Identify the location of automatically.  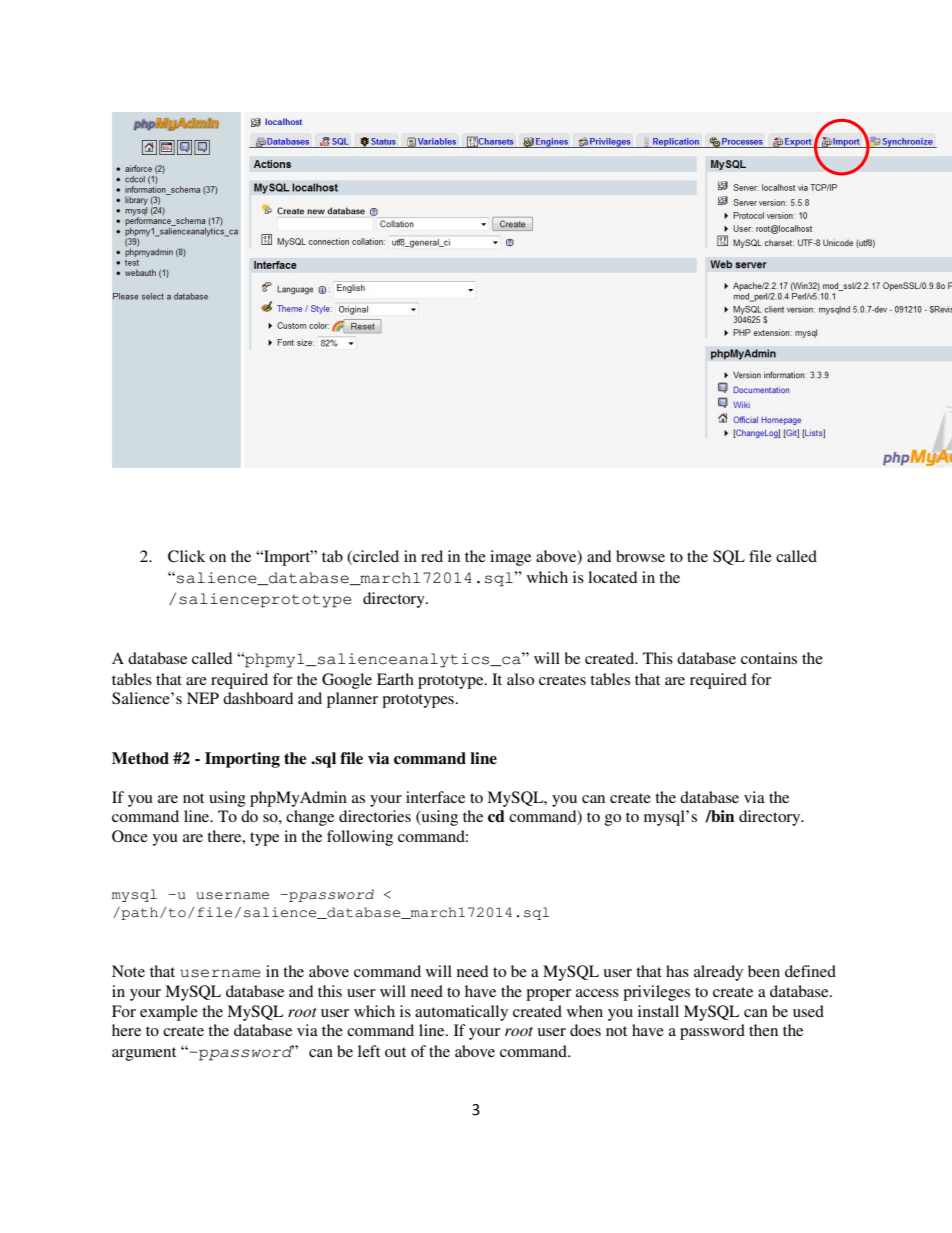
(461, 1013).
